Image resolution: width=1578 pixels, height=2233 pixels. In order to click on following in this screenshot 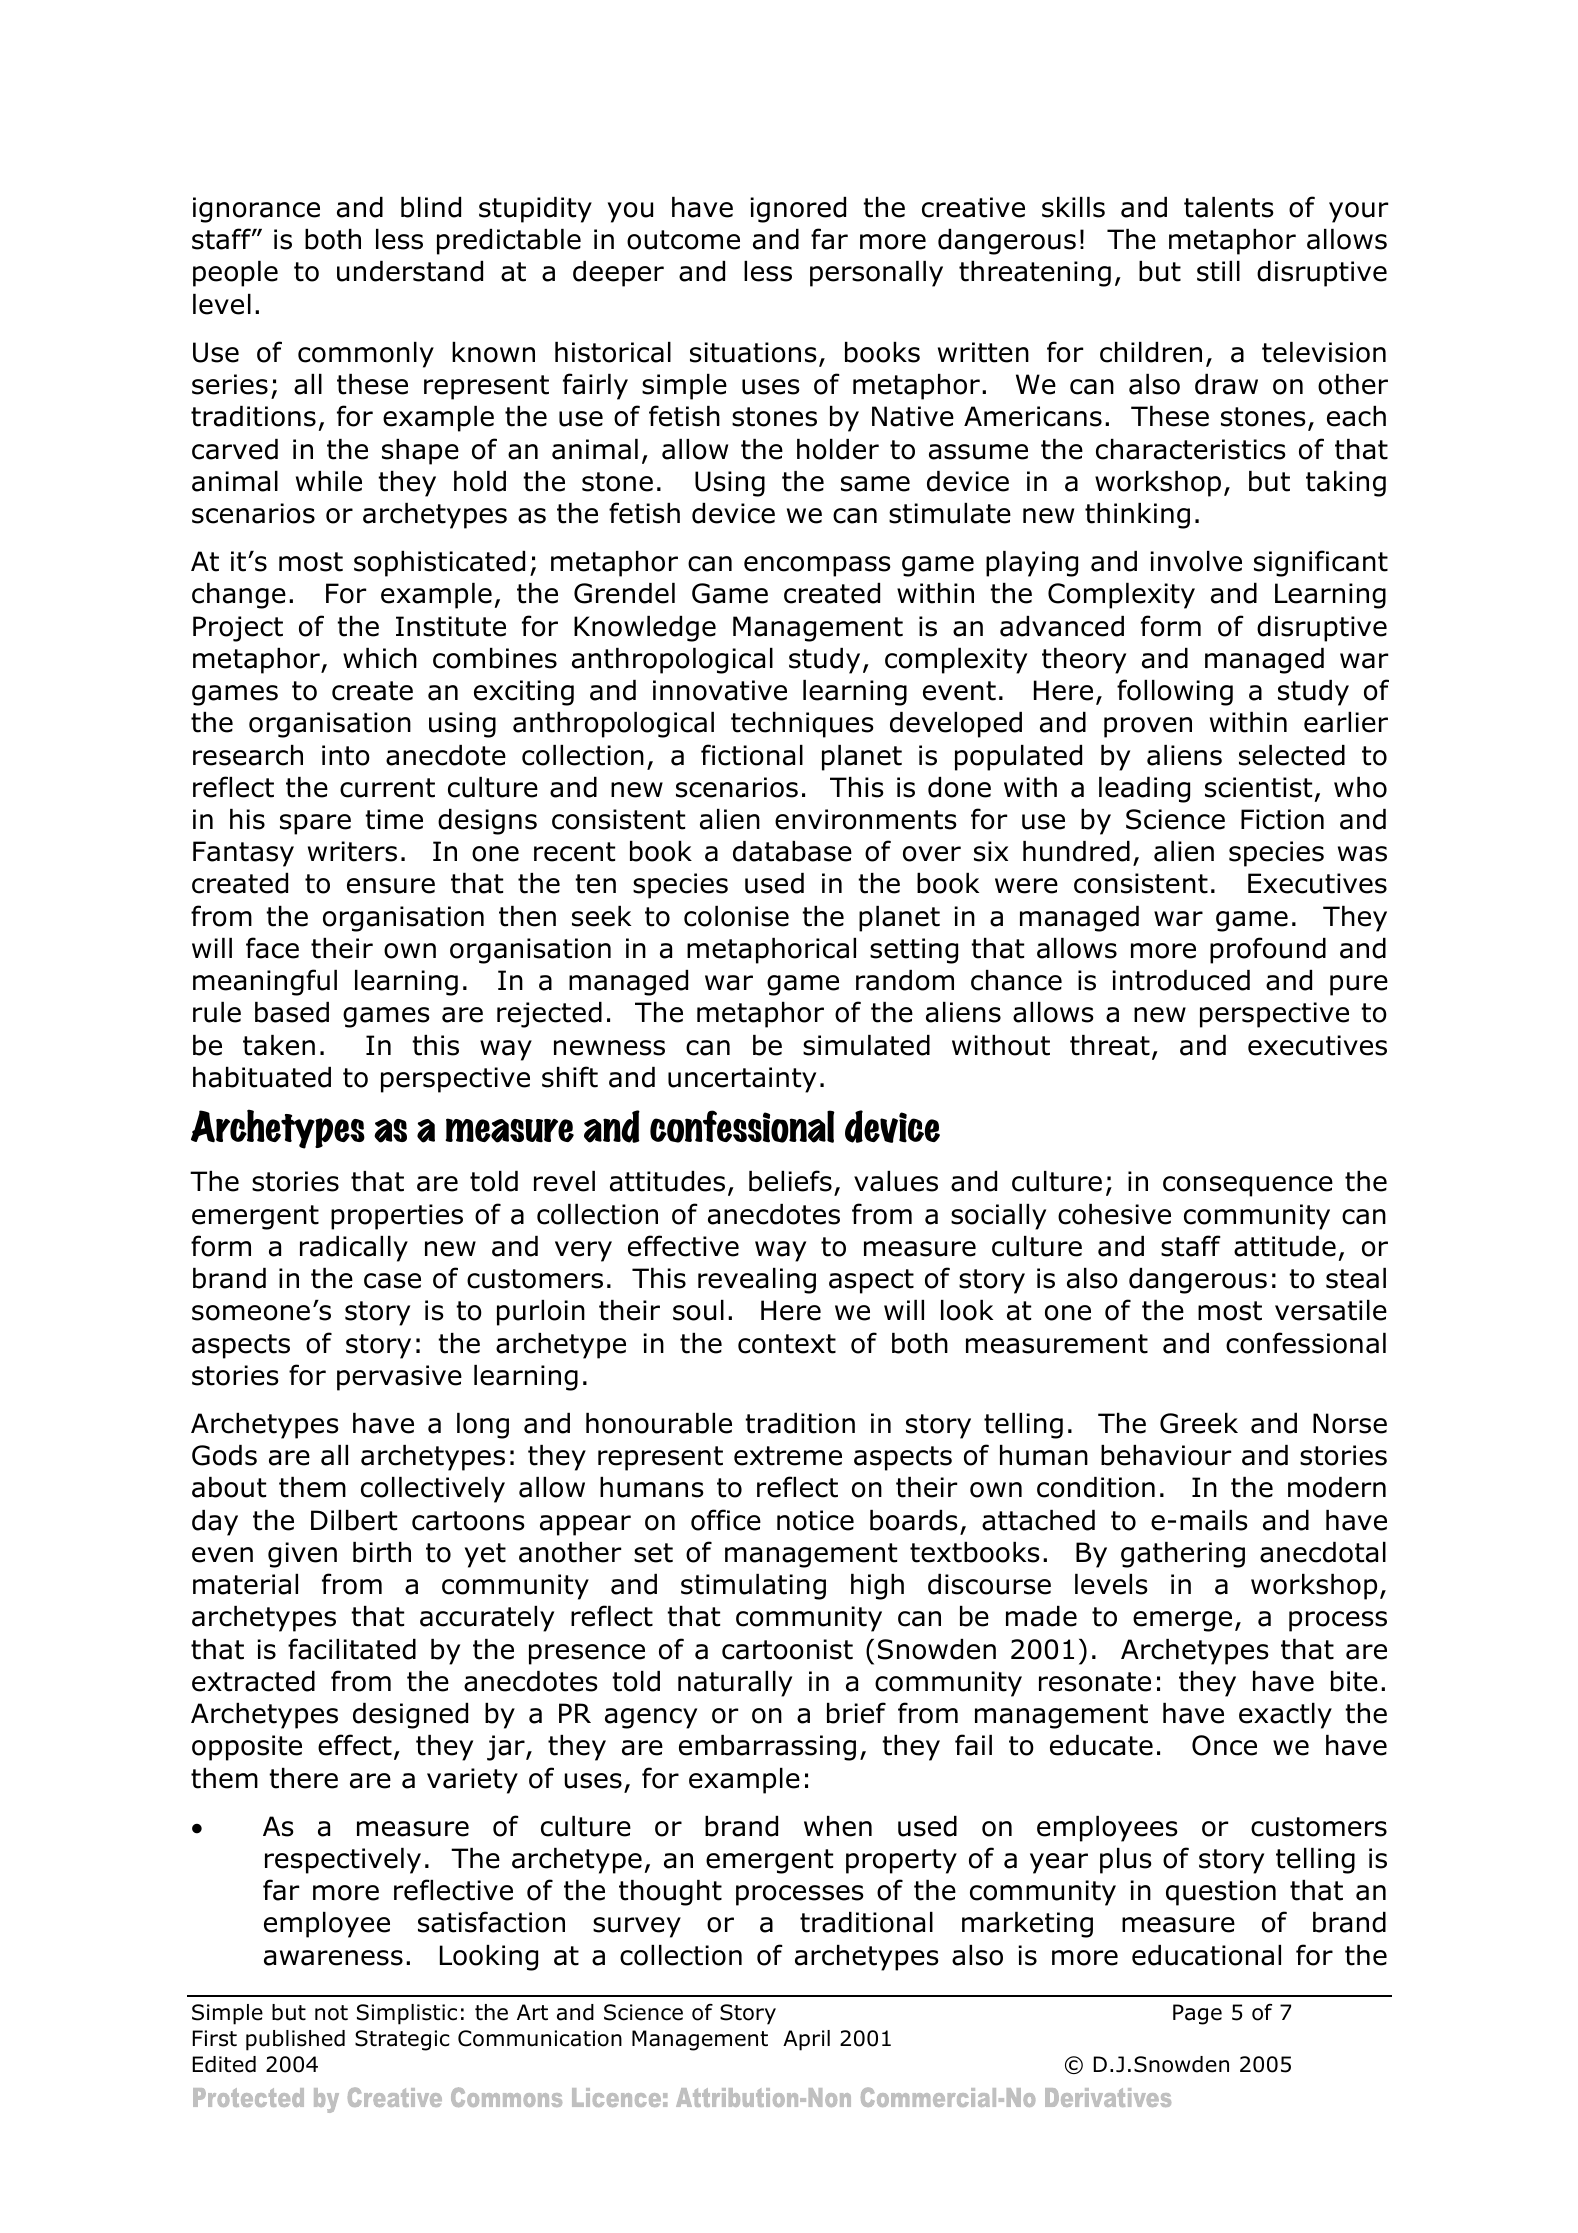, I will do `click(1175, 692)`.
